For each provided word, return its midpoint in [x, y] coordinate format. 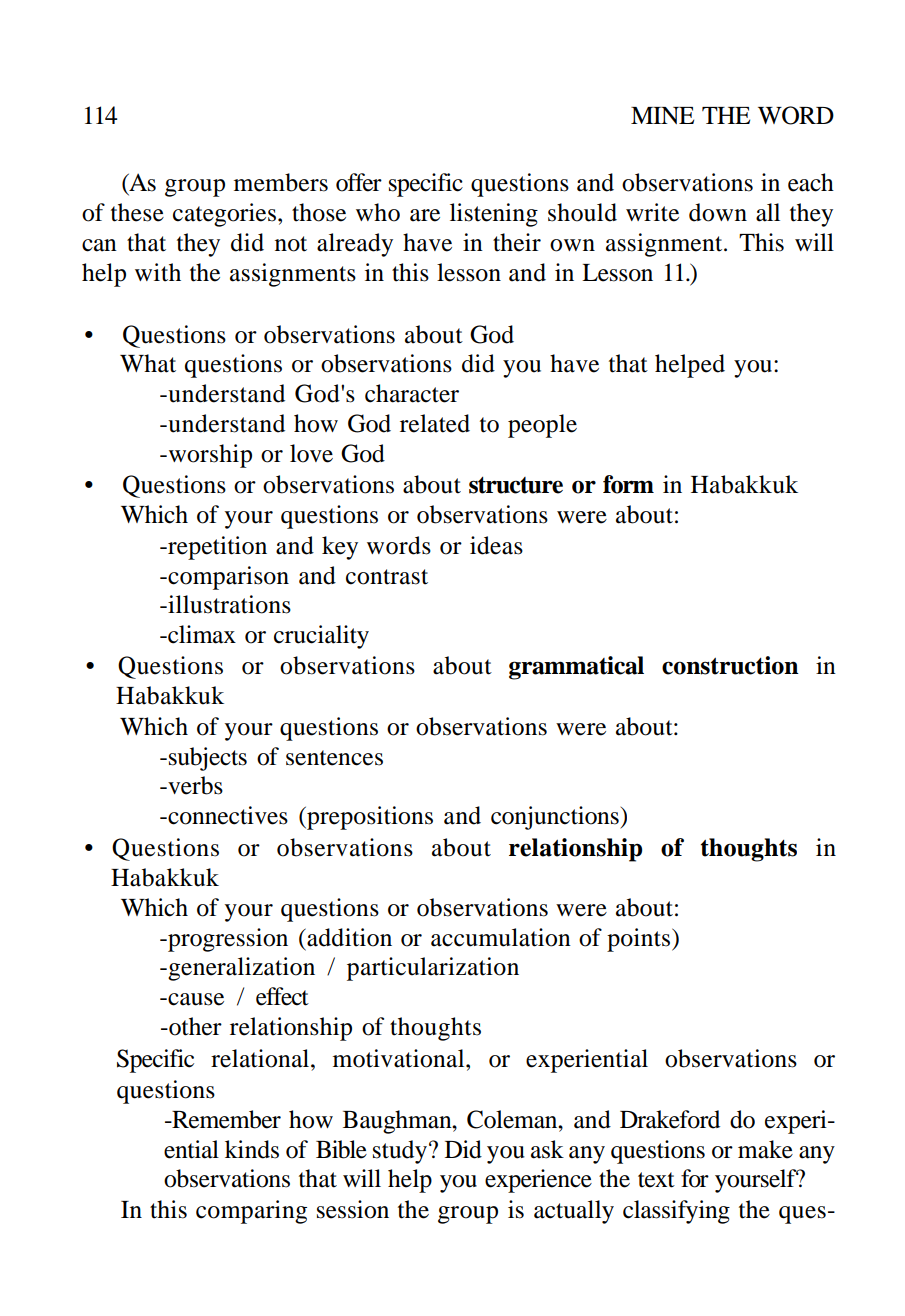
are [425, 215]
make [765, 1149]
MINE [662, 115]
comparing [251, 1212]
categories [224, 215]
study [400, 1152]
